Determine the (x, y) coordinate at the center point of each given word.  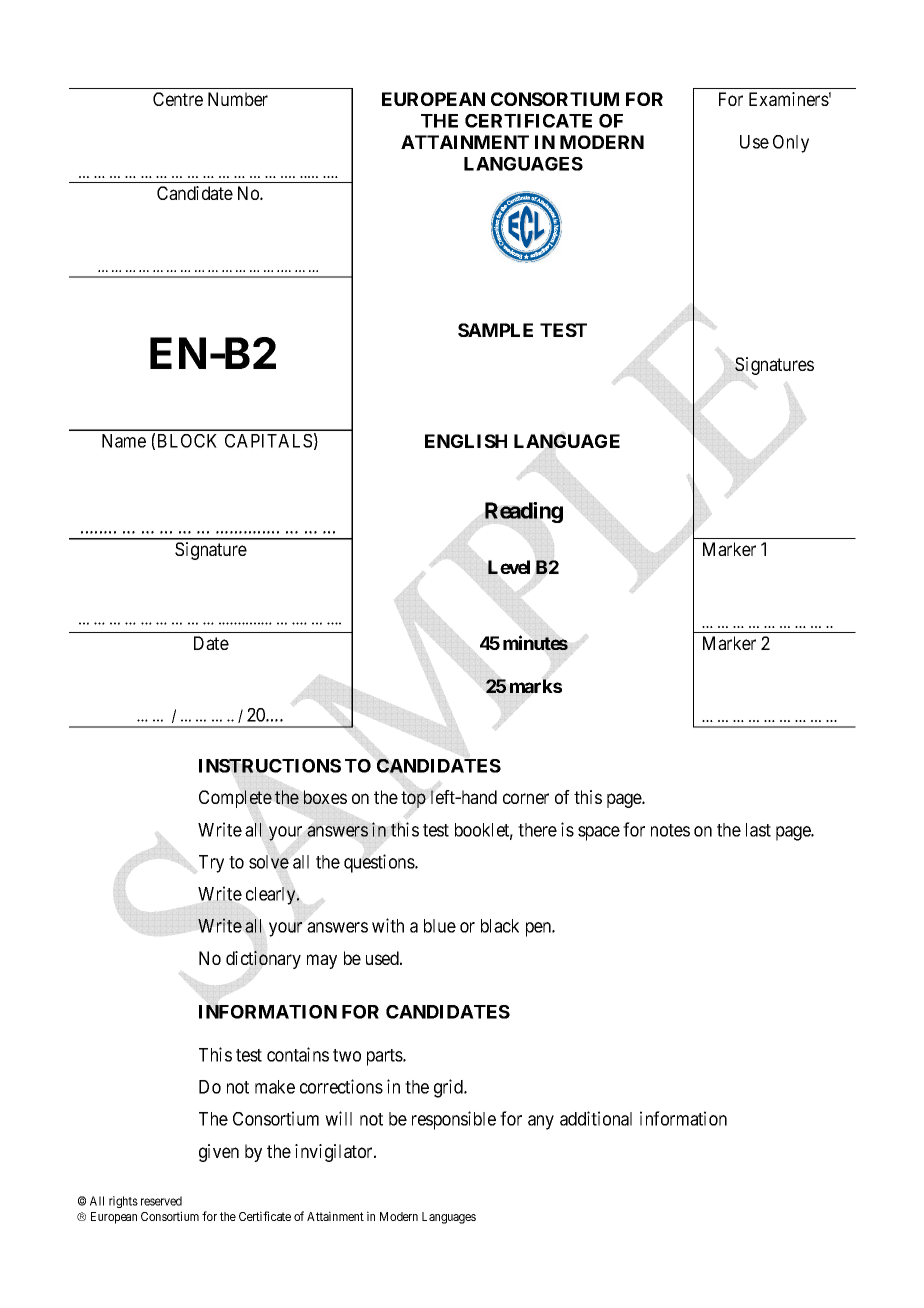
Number (238, 99)
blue (440, 926)
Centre (178, 99)
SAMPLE (495, 330)
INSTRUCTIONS (270, 766)
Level (509, 567)
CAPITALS (268, 441)
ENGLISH (466, 441)
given (219, 1153)
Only (791, 144)
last (758, 830)
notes (670, 830)
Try (211, 864)
